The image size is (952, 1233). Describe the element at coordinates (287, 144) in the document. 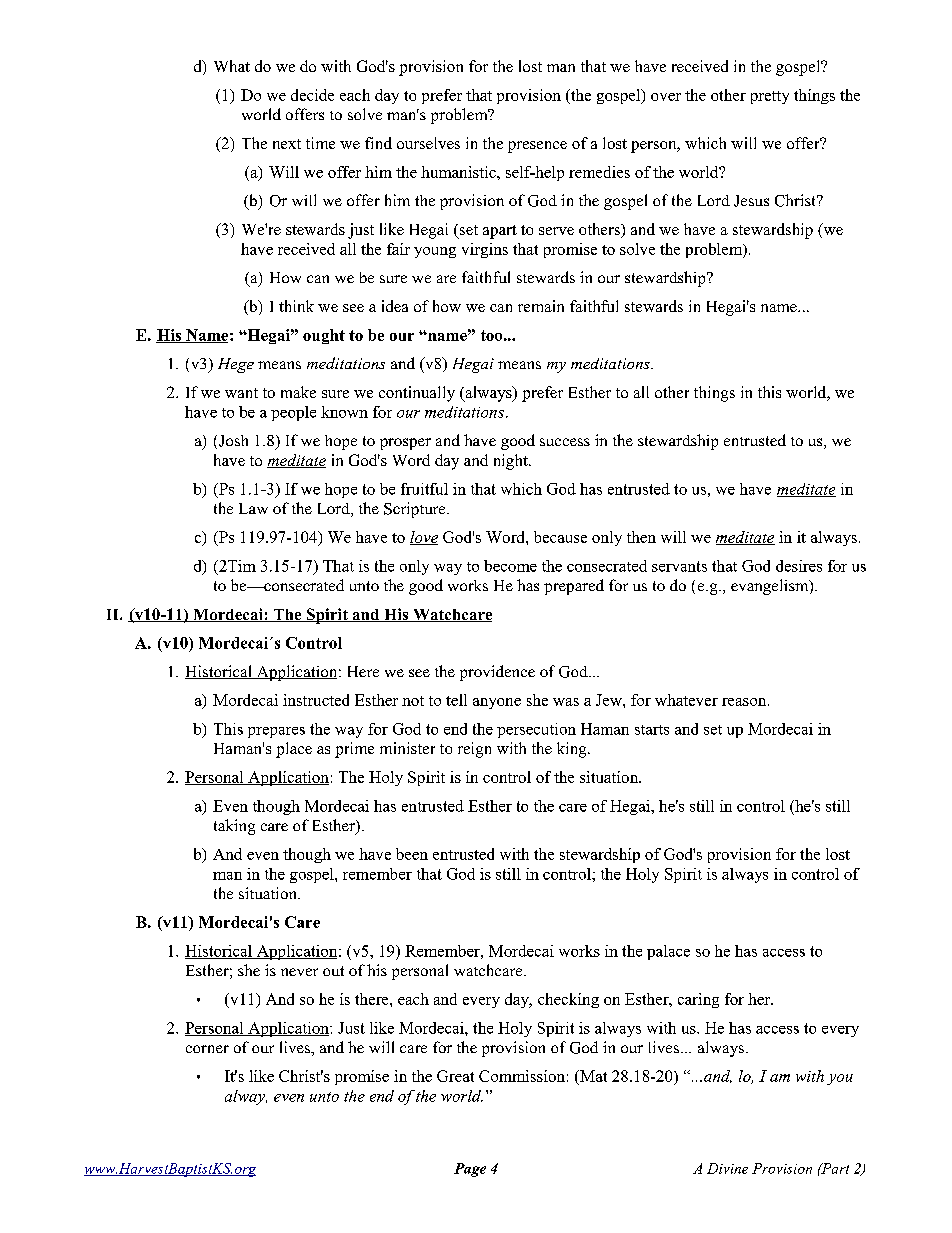

I see `next` at that location.
